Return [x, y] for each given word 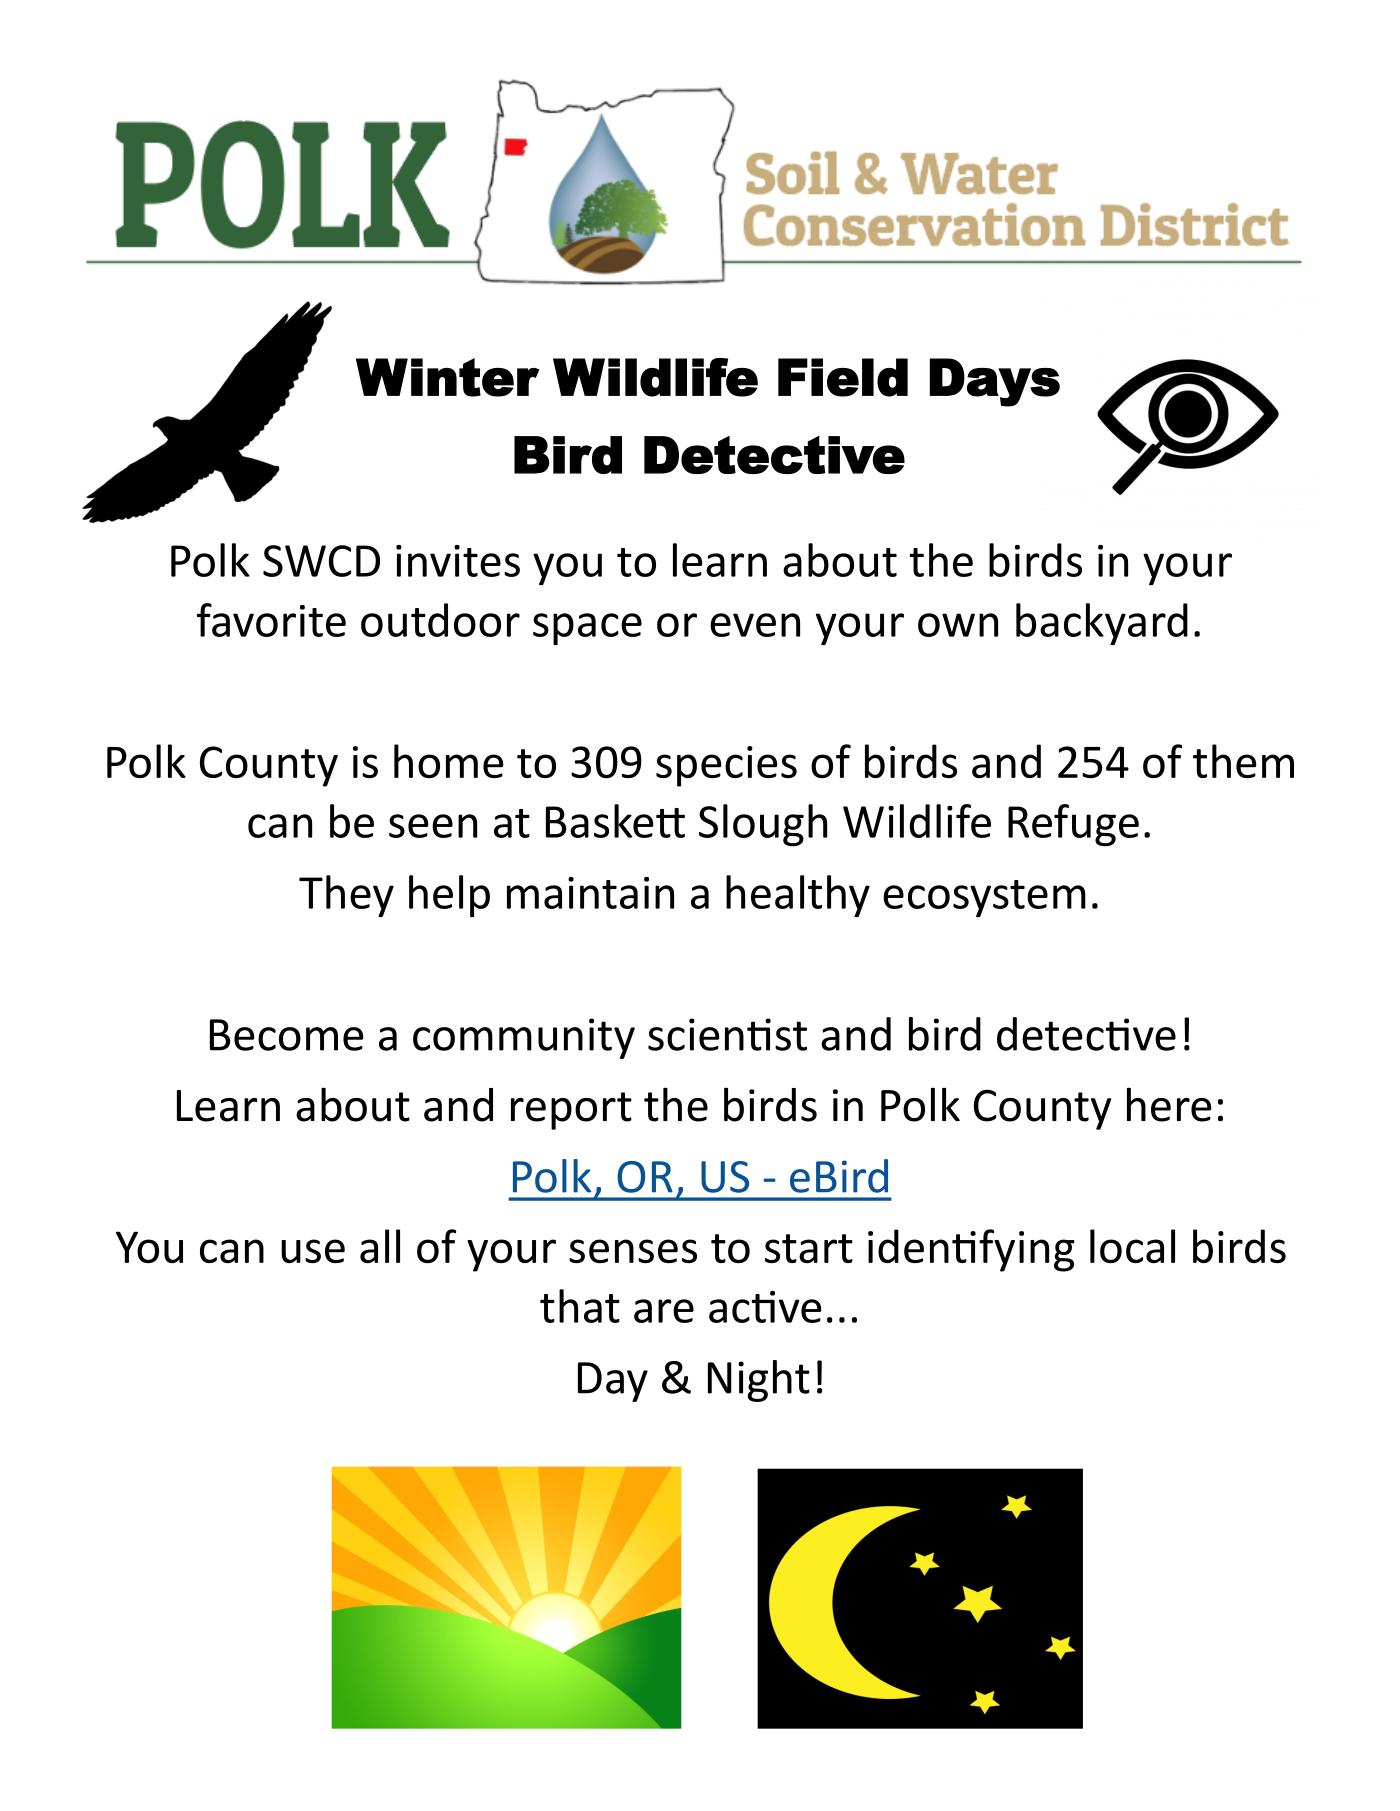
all [380, 1246]
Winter [447, 377]
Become [287, 1035]
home [449, 761]
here [1169, 1104]
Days [995, 382]
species [726, 766]
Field [843, 377]
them [1243, 761]
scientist [727, 1034]
